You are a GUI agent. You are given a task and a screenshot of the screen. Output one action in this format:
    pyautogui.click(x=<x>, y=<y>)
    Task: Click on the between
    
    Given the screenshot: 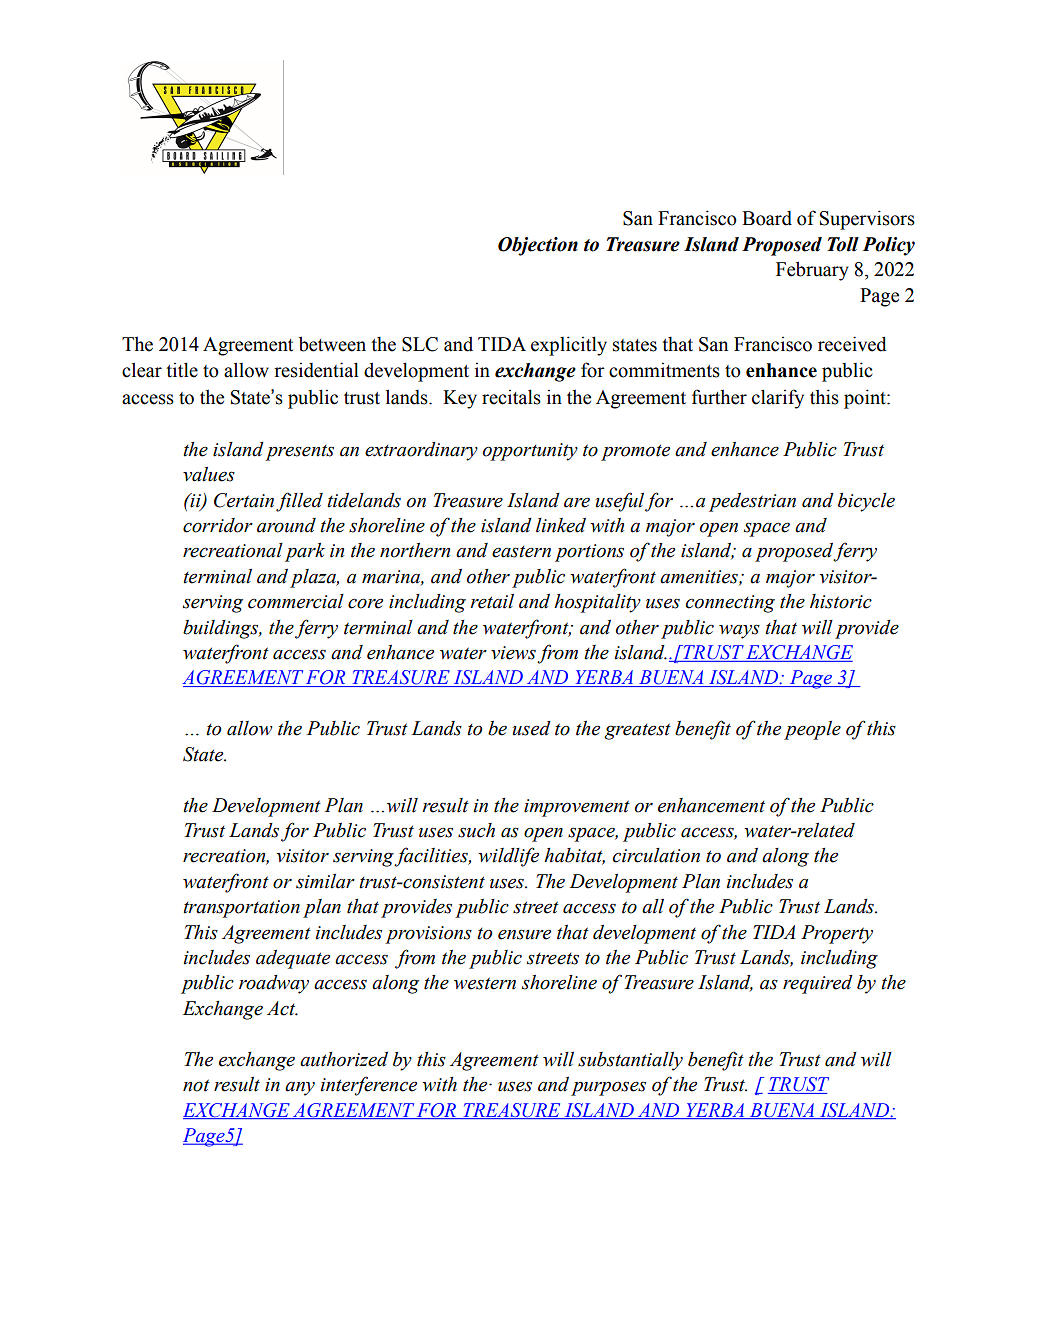 What is the action you would take?
    pyautogui.click(x=332, y=344)
